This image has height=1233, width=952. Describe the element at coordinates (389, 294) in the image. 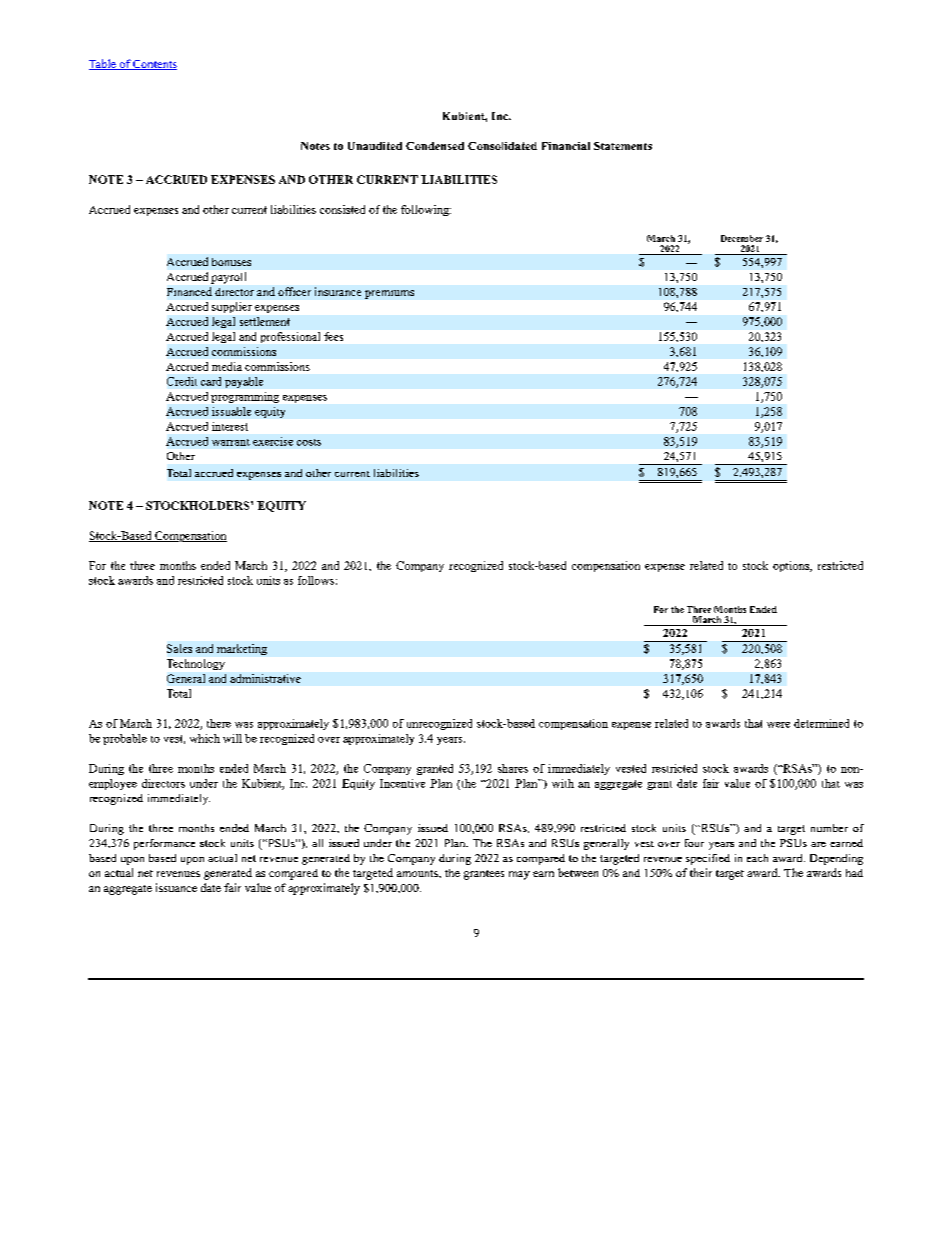

I see `premiums` at that location.
